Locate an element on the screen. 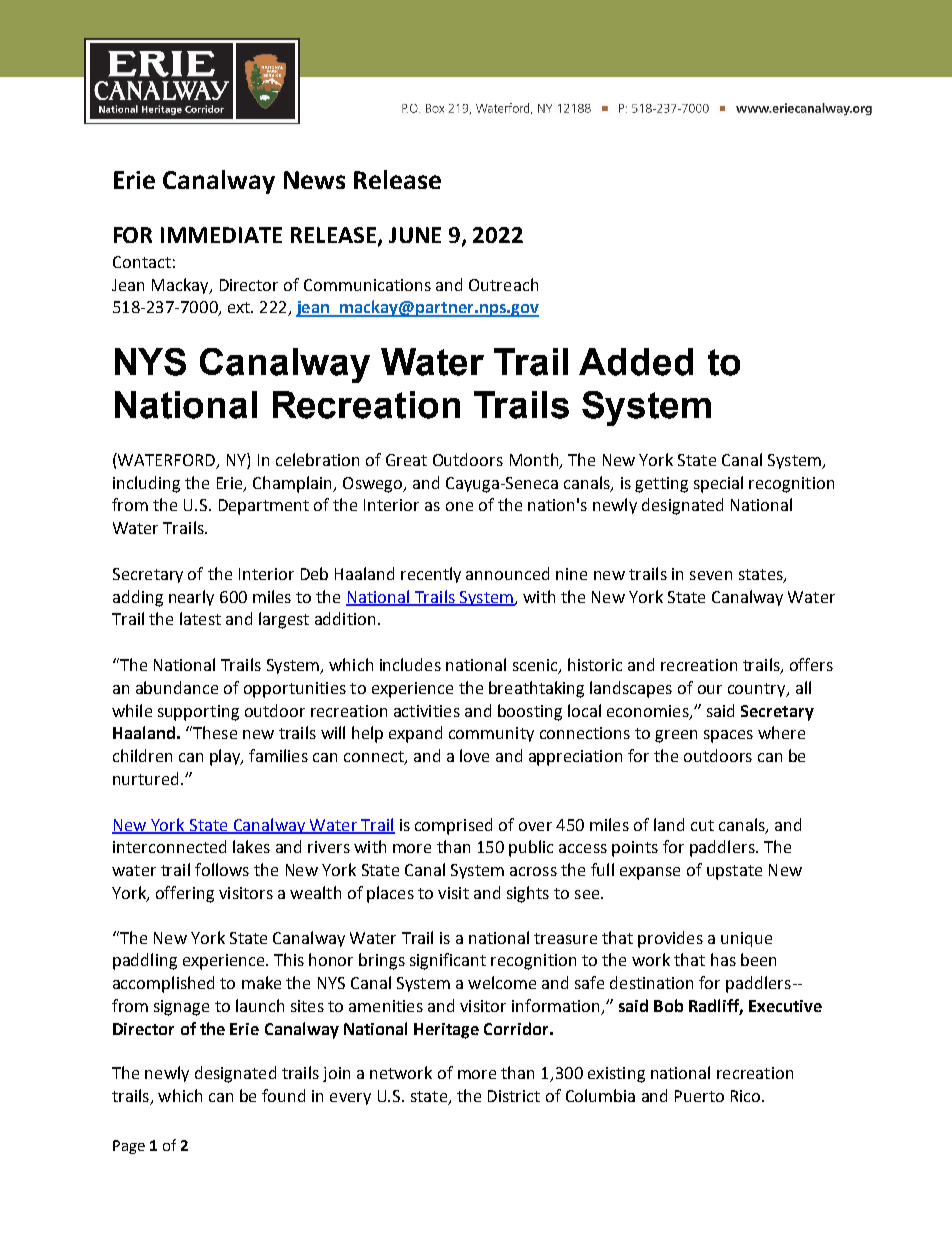 This screenshot has width=952, height=1233. JUNE is located at coordinates (415, 235).
